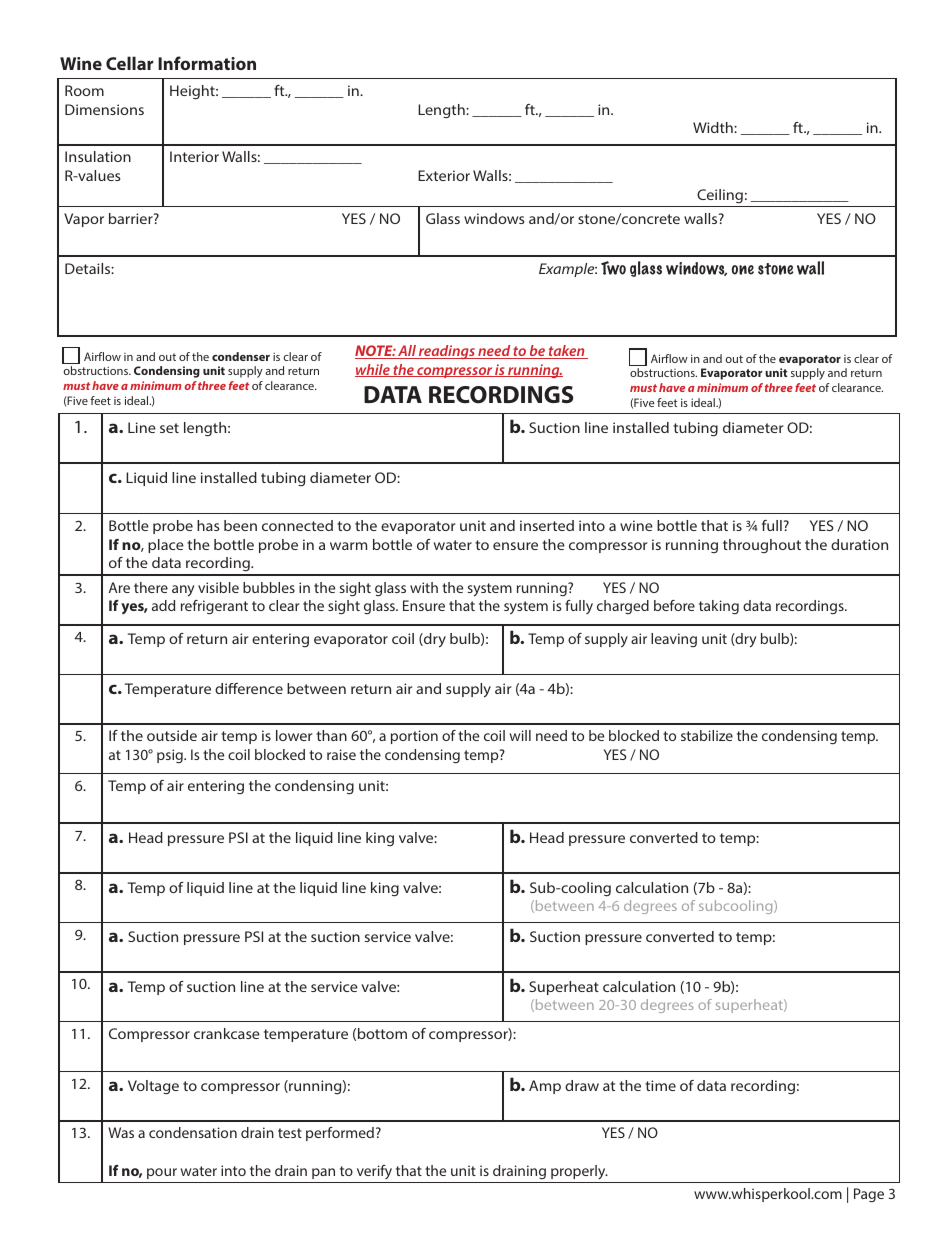 This page has height=1233, width=952. What do you see at coordinates (444, 175) in the page?
I see `Exterior` at bounding box center [444, 175].
